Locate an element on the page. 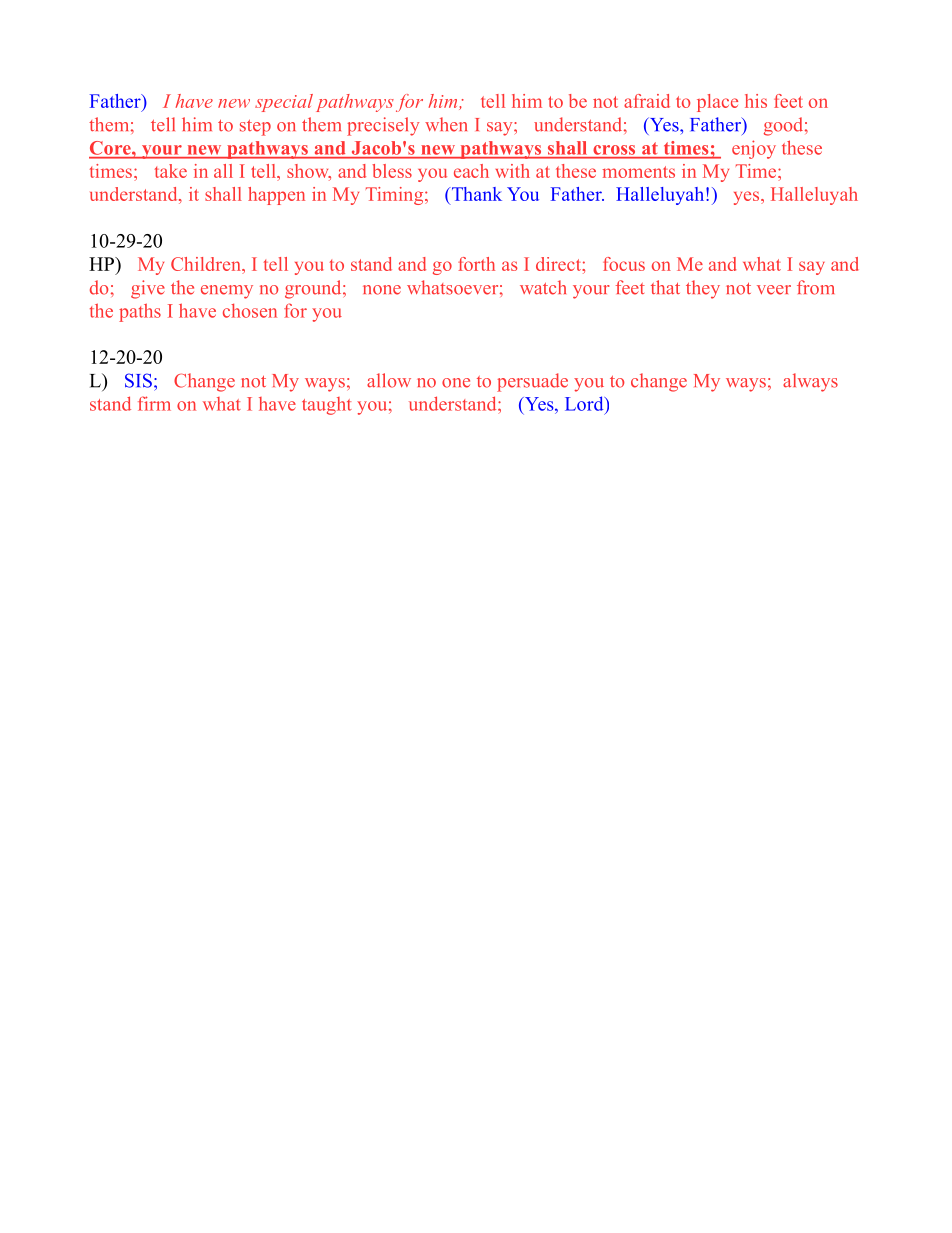  special is located at coordinates (284, 103).
